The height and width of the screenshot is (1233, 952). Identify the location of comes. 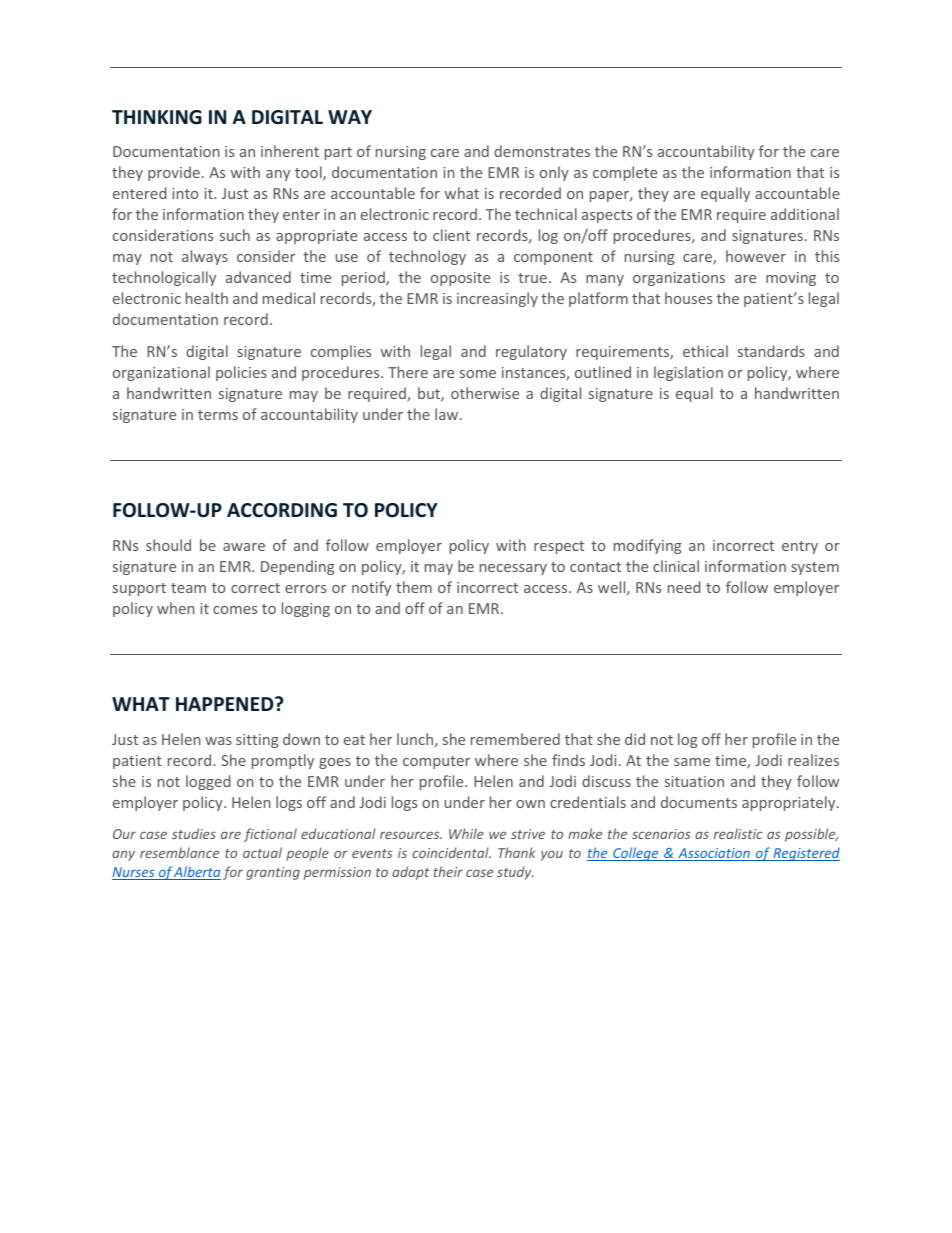
(235, 610).
